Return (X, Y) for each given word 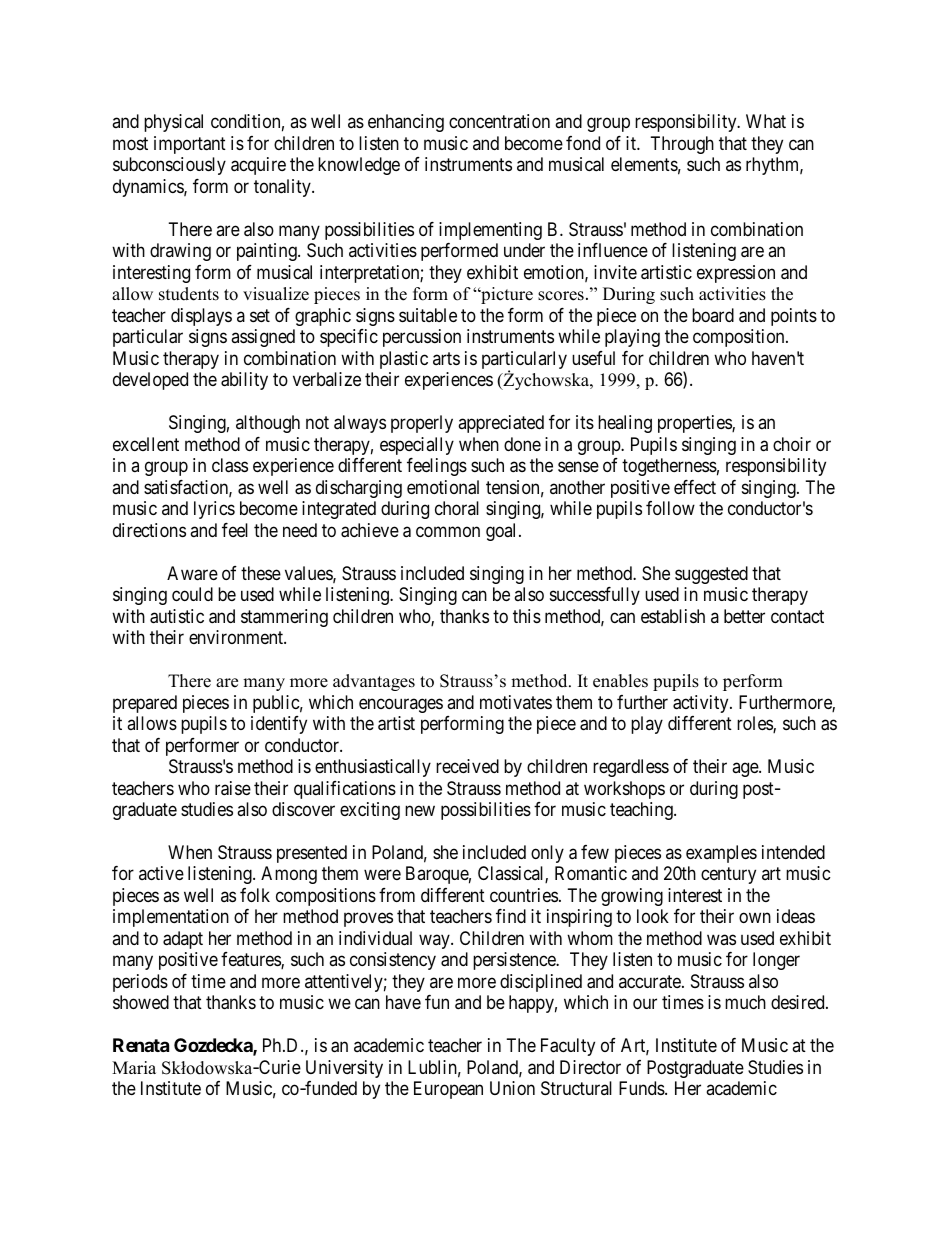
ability (244, 381)
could (192, 594)
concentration (499, 121)
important (190, 145)
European (448, 1090)
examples (721, 854)
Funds (642, 1088)
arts (446, 358)
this (527, 616)
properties (695, 424)
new (420, 810)
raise (233, 788)
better (744, 616)
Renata (141, 1045)
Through (682, 145)
